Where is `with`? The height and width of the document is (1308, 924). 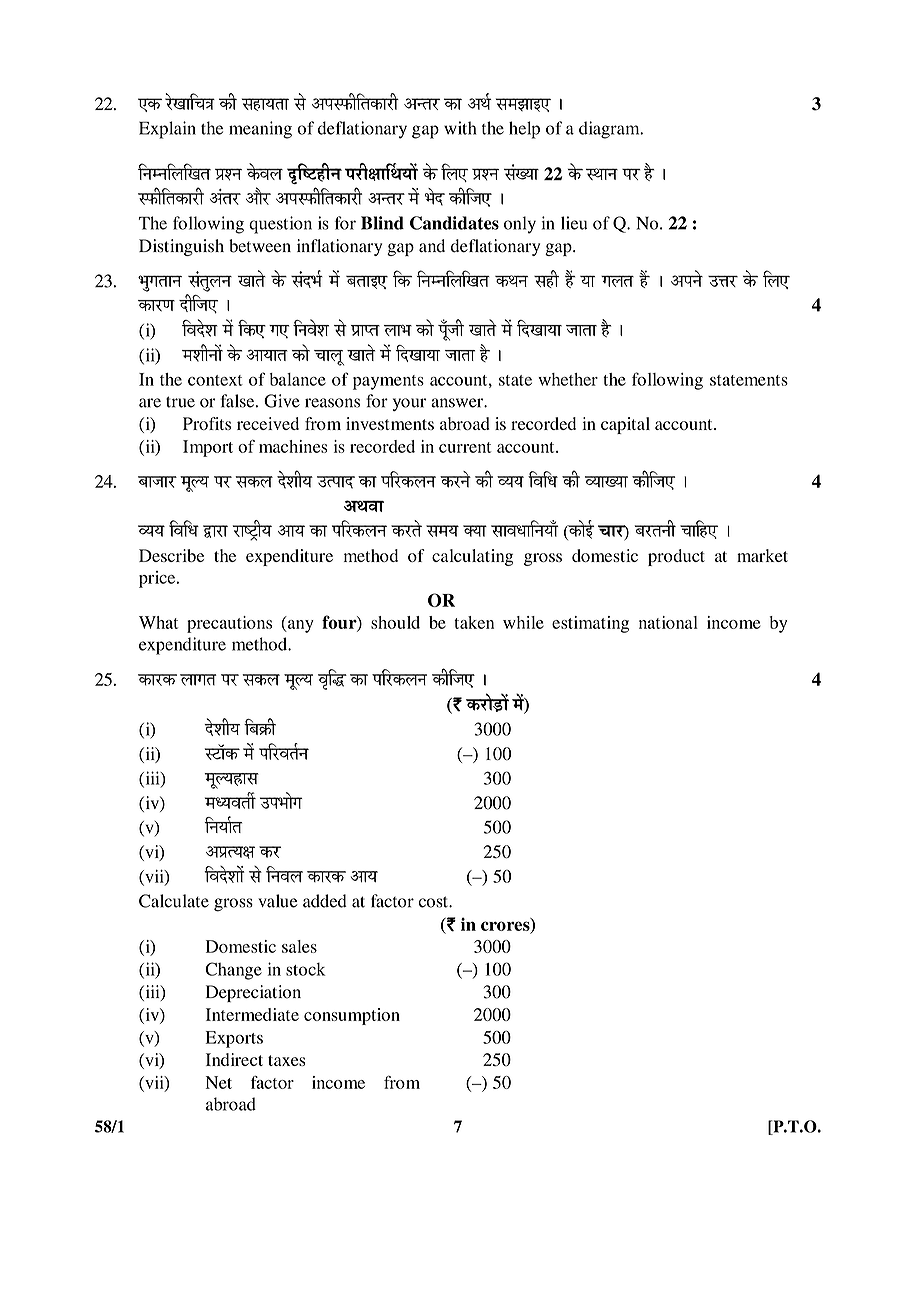 with is located at coordinates (460, 128).
